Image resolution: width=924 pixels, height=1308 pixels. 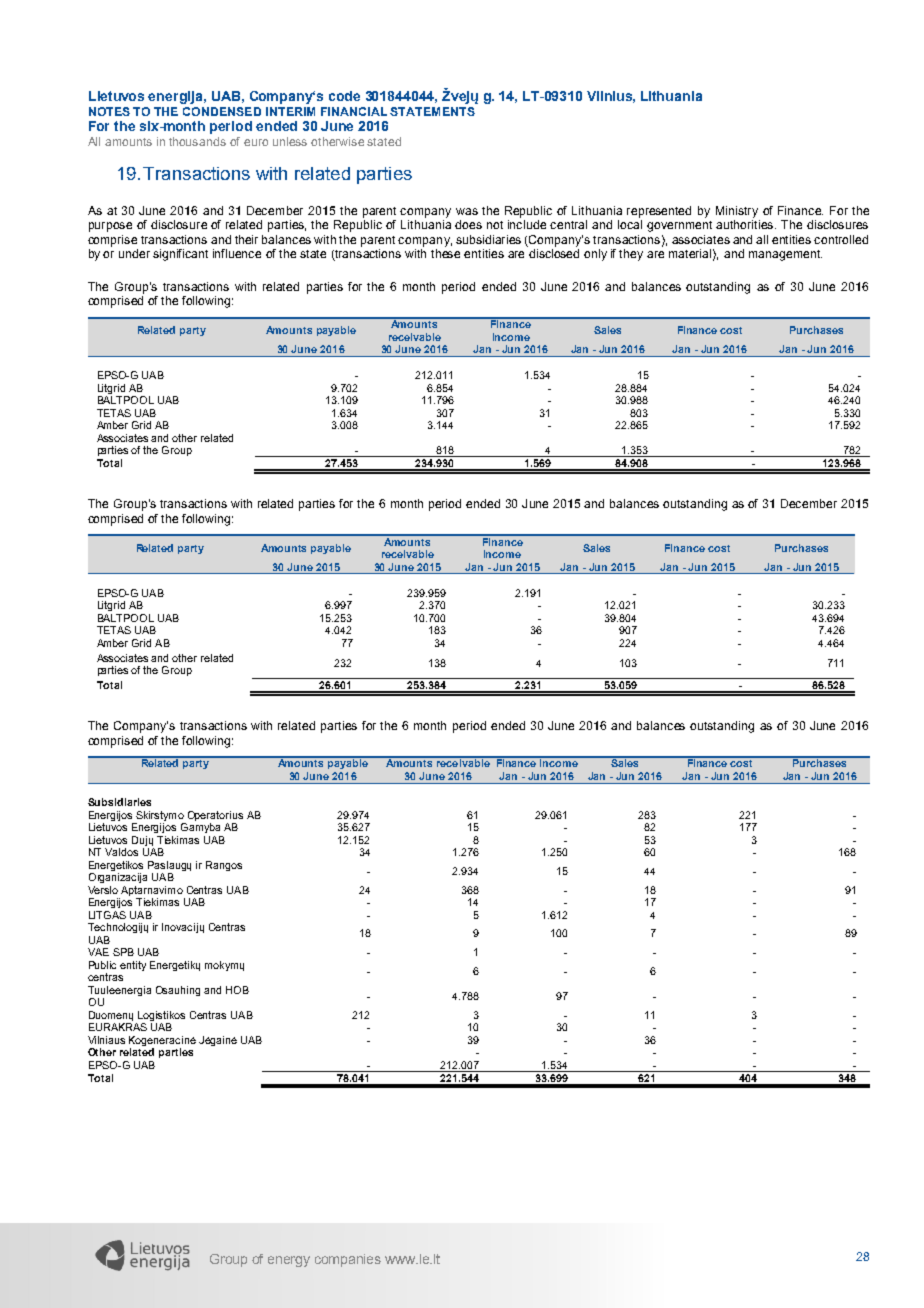 What do you see at coordinates (180, 255) in the document?
I see `significant` at bounding box center [180, 255].
